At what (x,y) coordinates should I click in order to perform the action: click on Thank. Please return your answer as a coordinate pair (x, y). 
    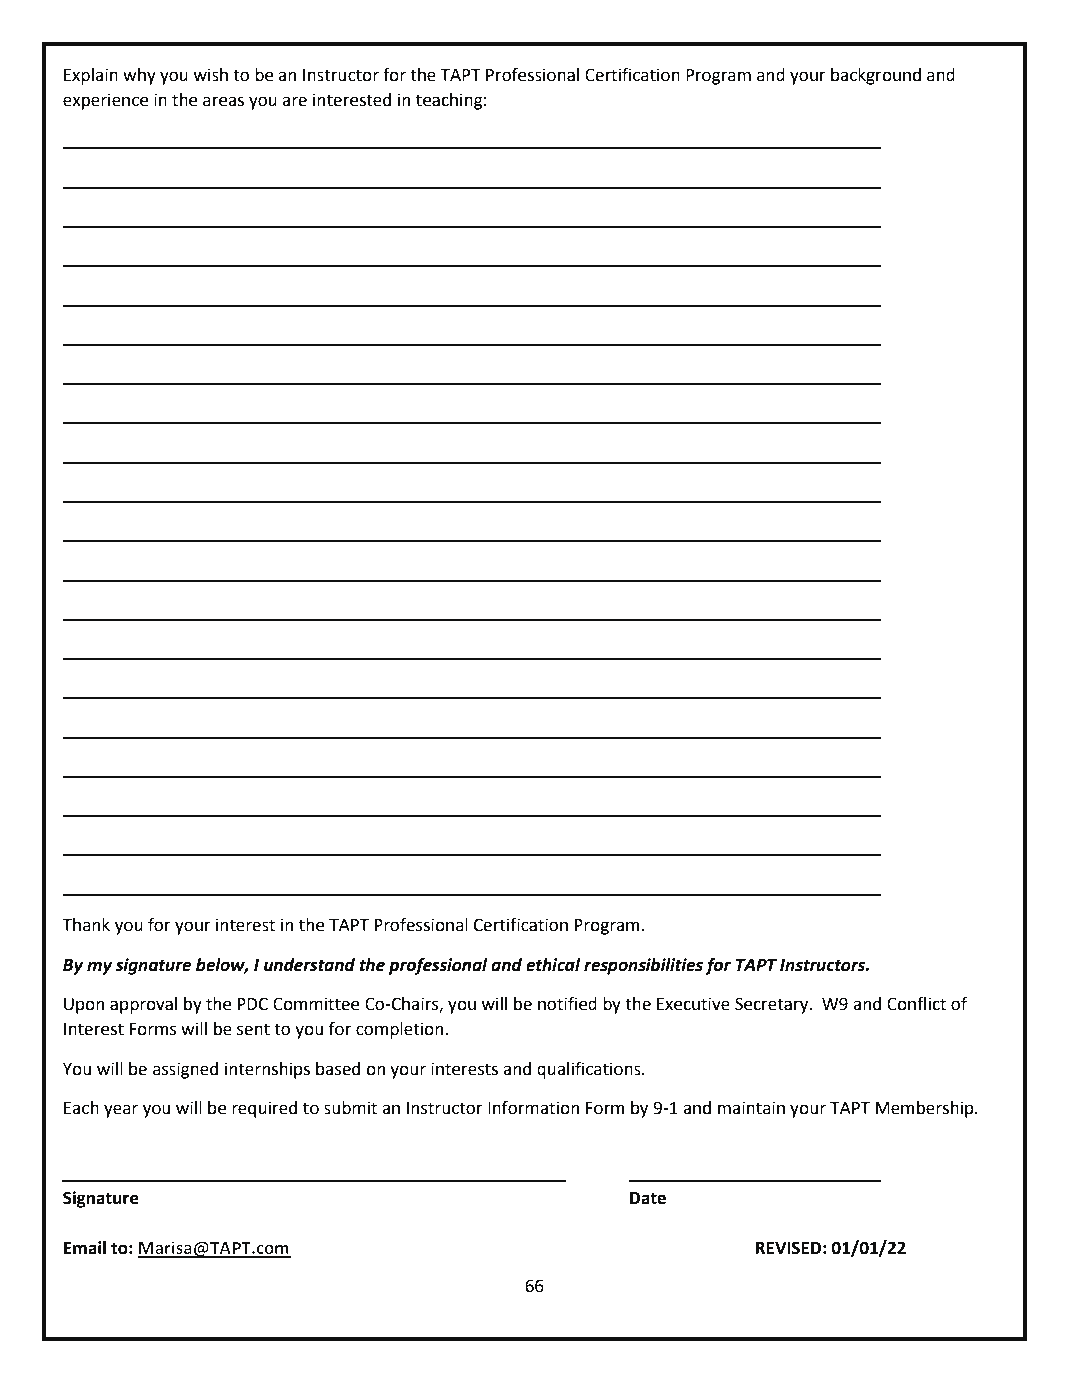
    Looking at the image, I should click on (86, 925).
